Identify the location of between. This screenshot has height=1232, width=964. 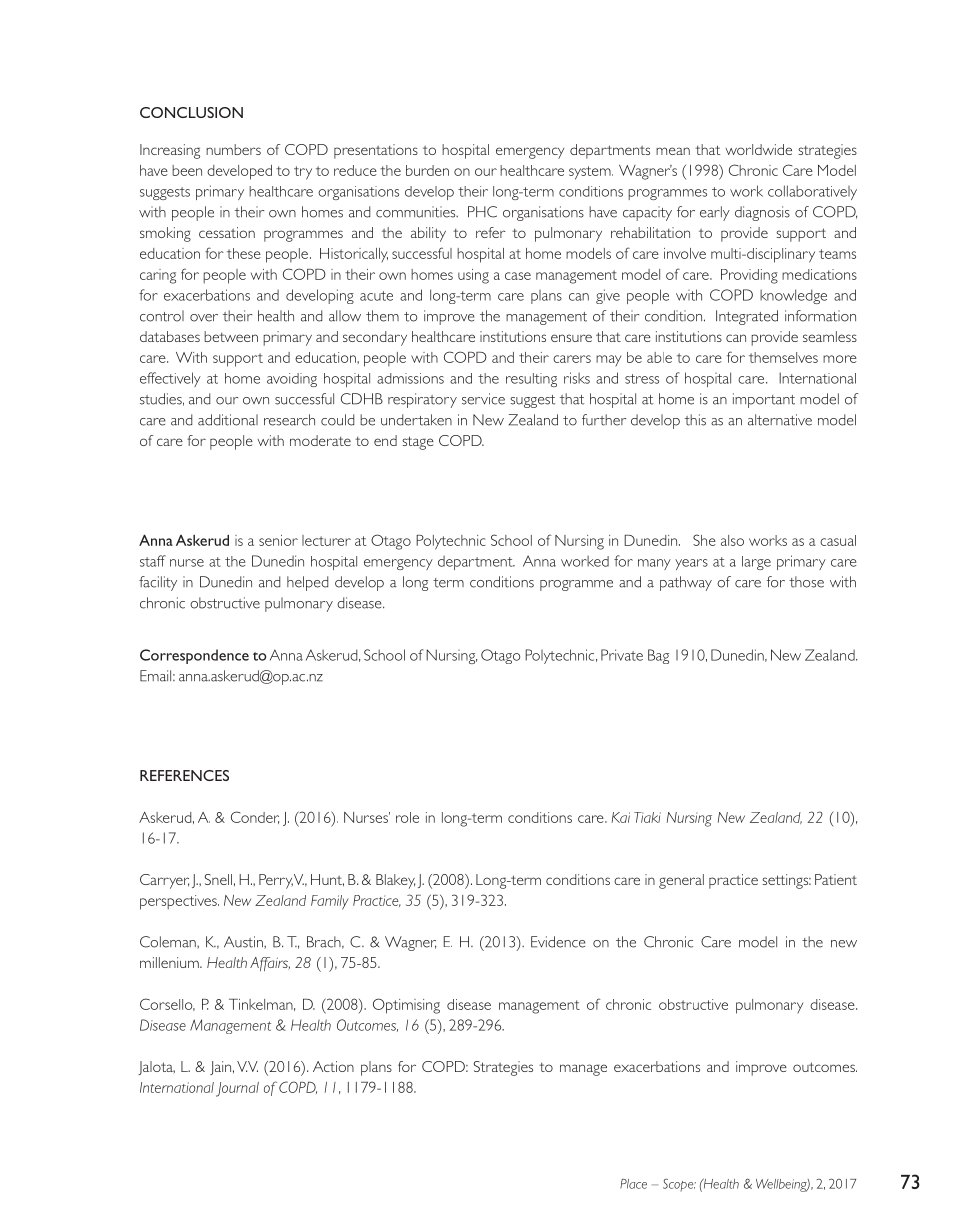
(231, 336).
